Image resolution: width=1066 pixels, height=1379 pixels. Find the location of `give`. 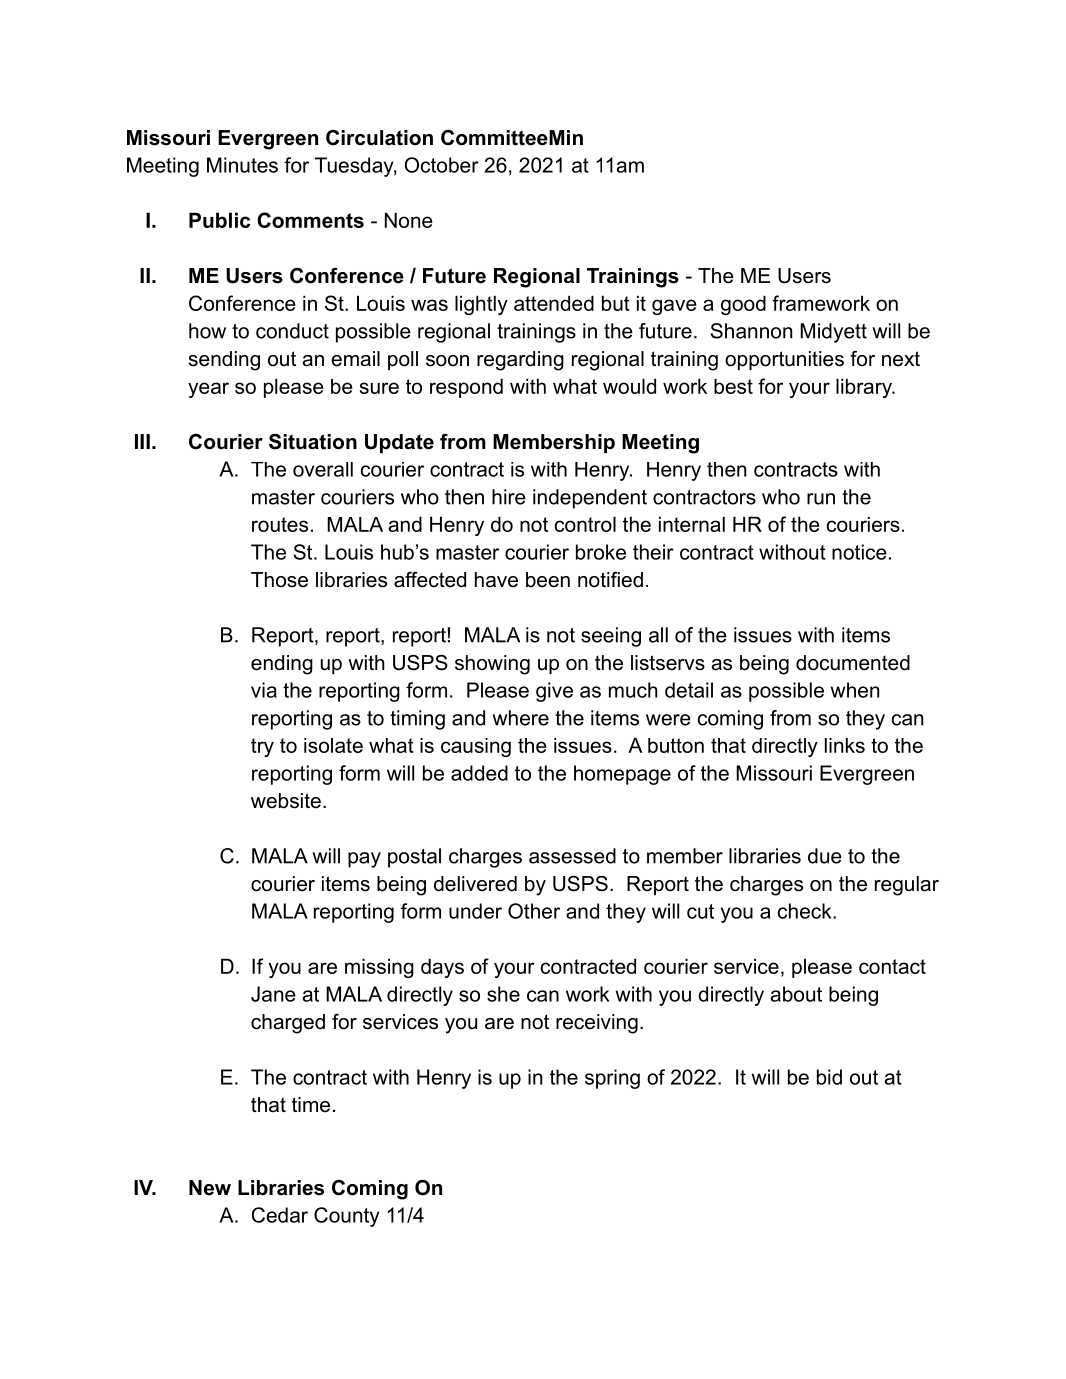

give is located at coordinates (554, 692).
